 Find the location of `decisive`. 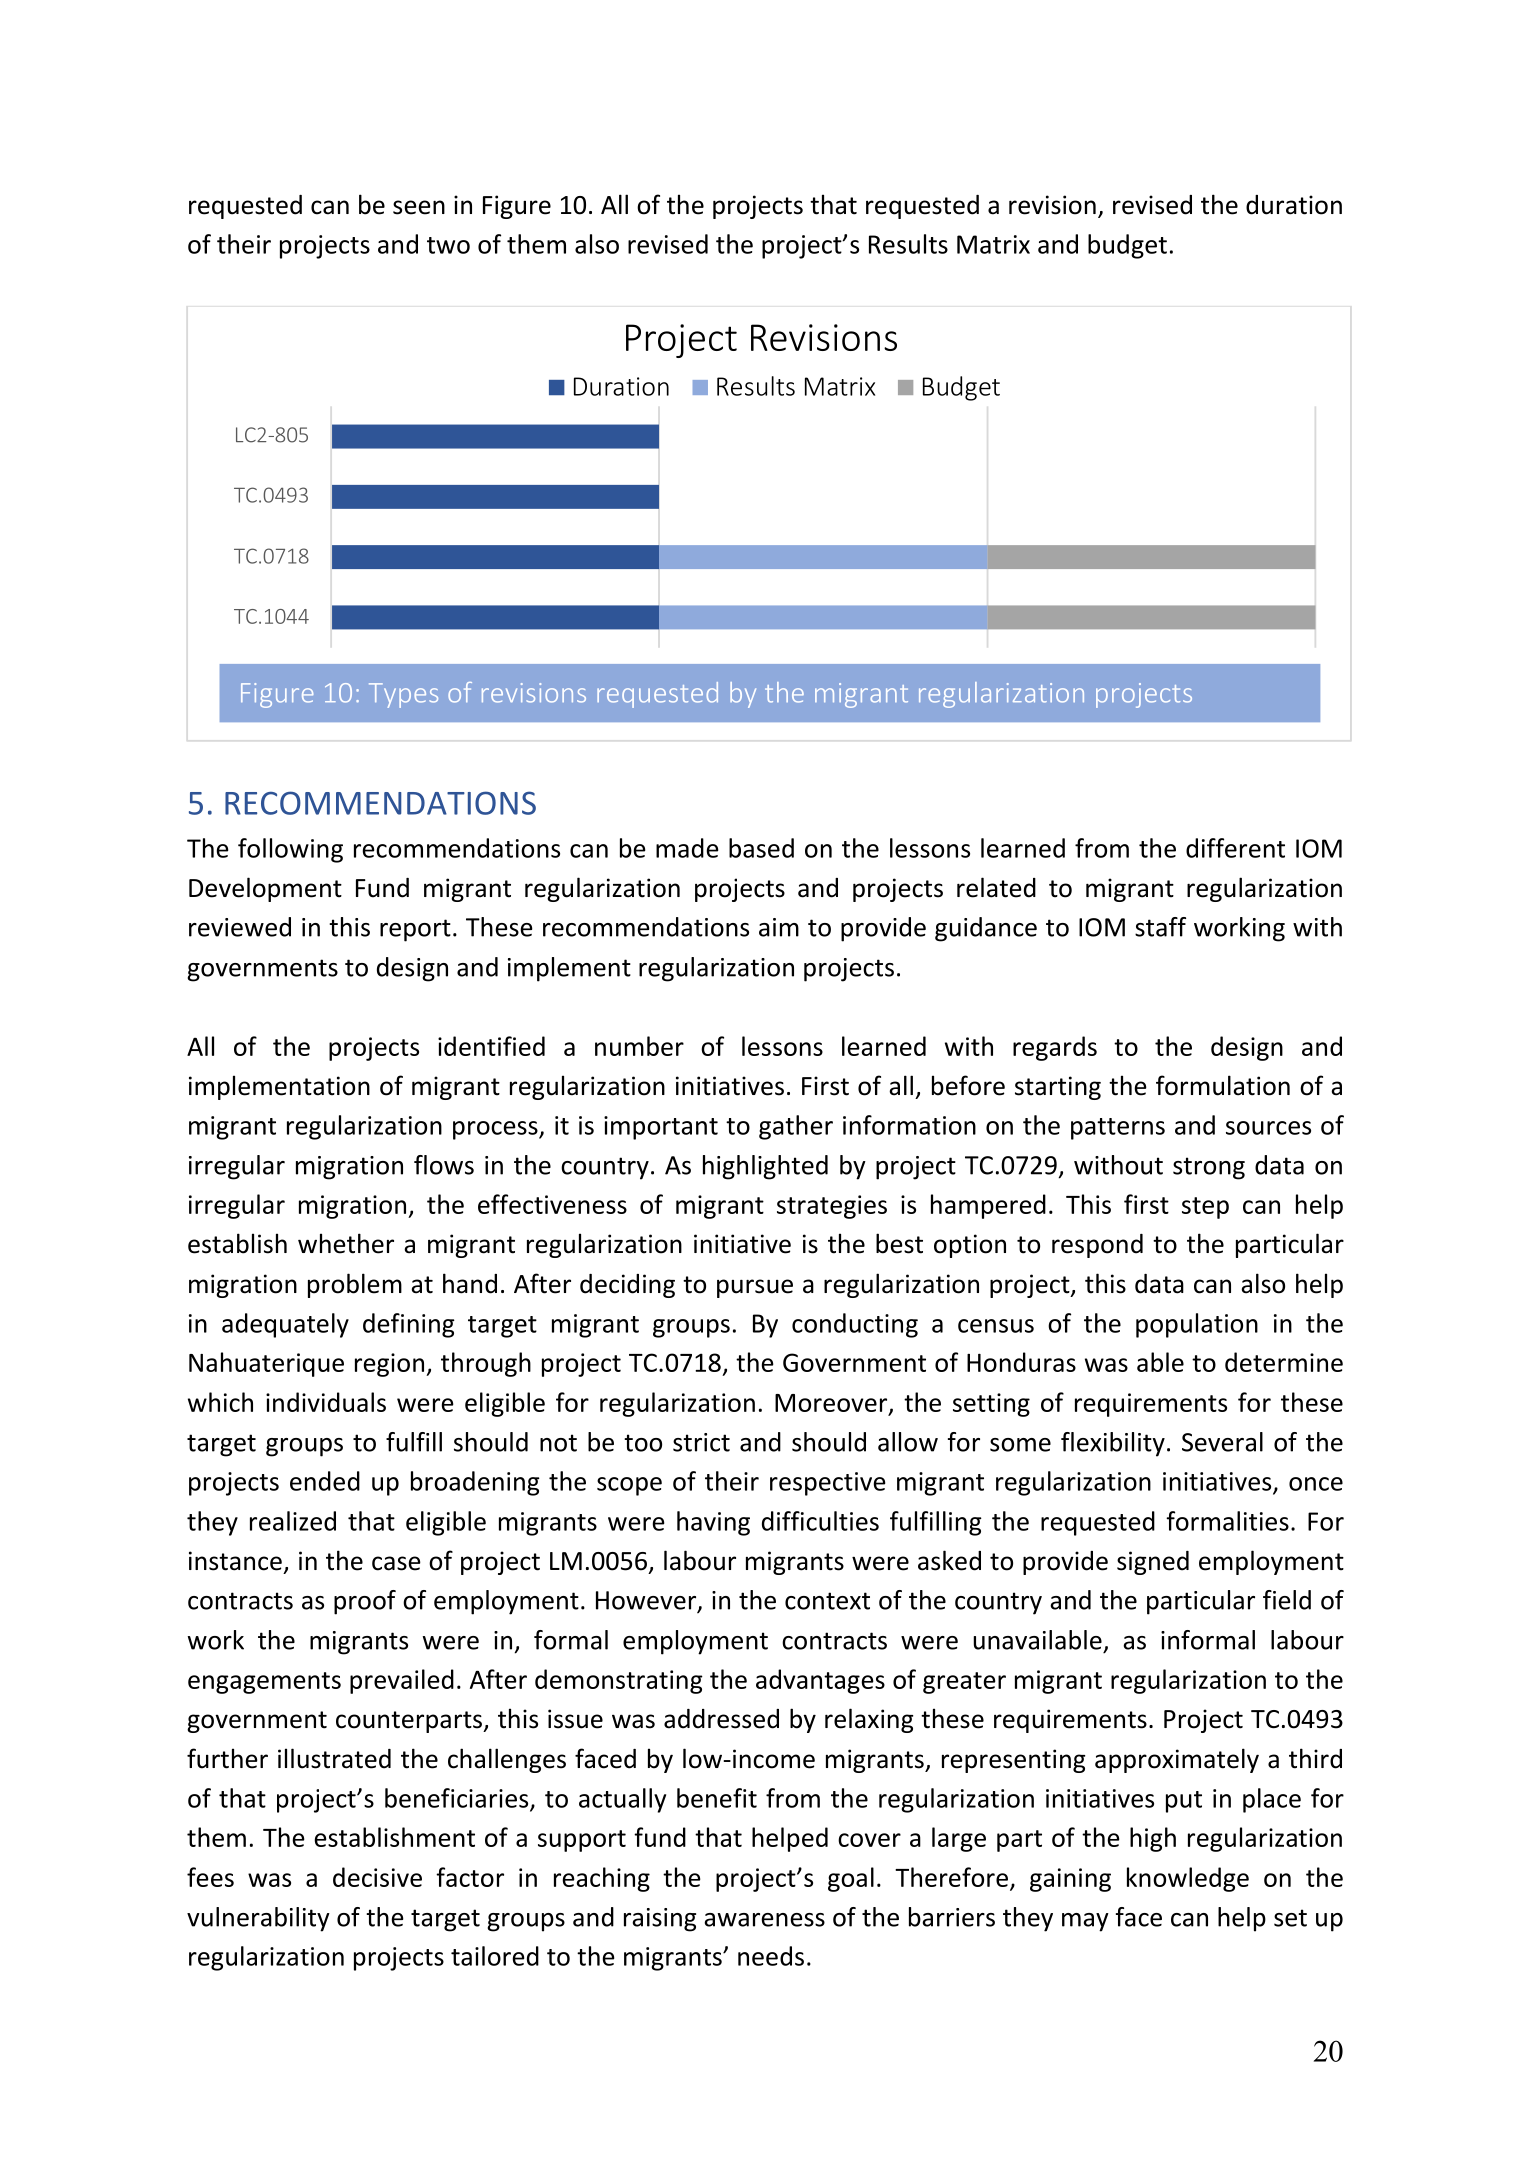

decisive is located at coordinates (377, 1877).
